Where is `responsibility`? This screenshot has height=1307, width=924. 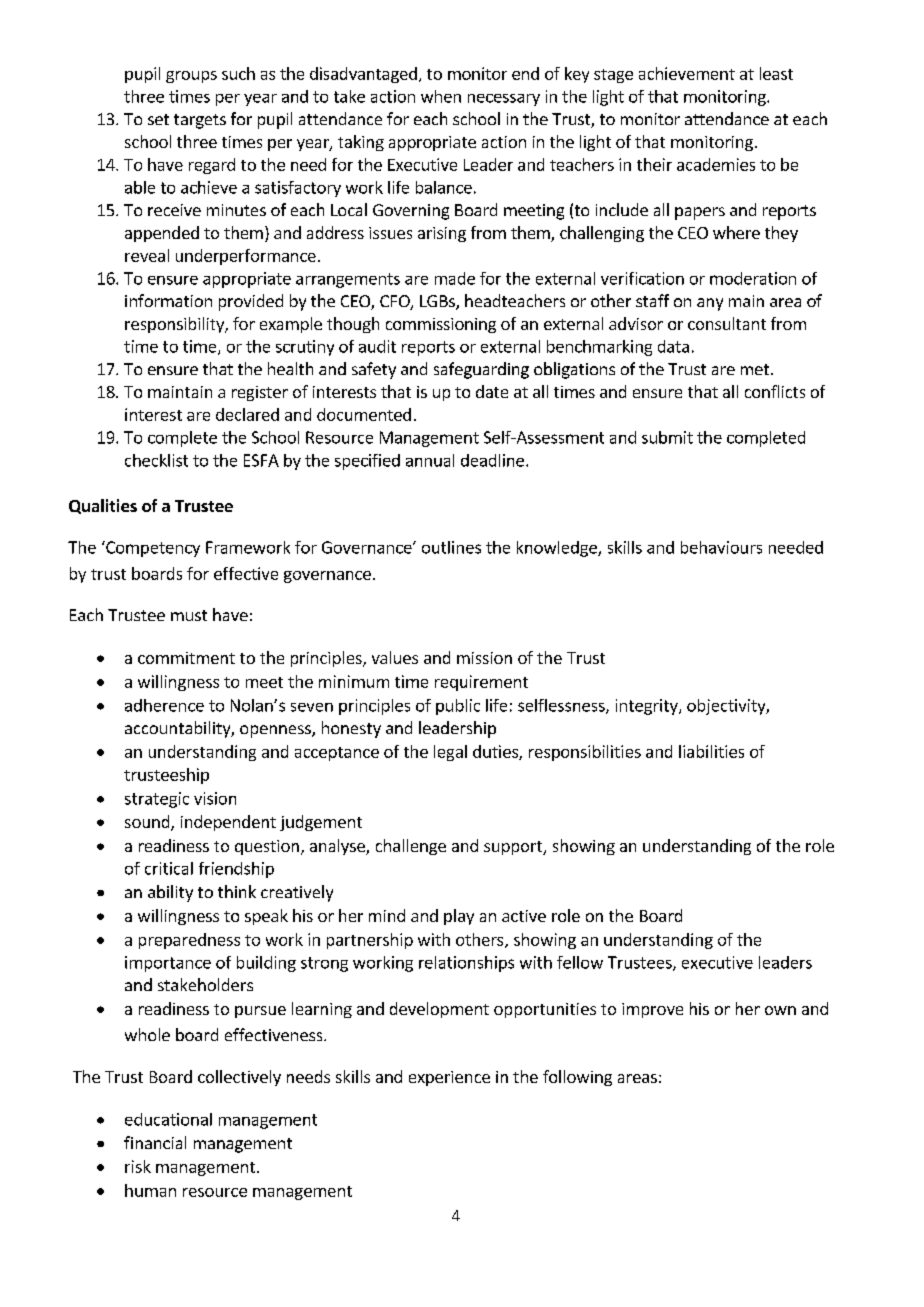
responsibility is located at coordinates (176, 325).
